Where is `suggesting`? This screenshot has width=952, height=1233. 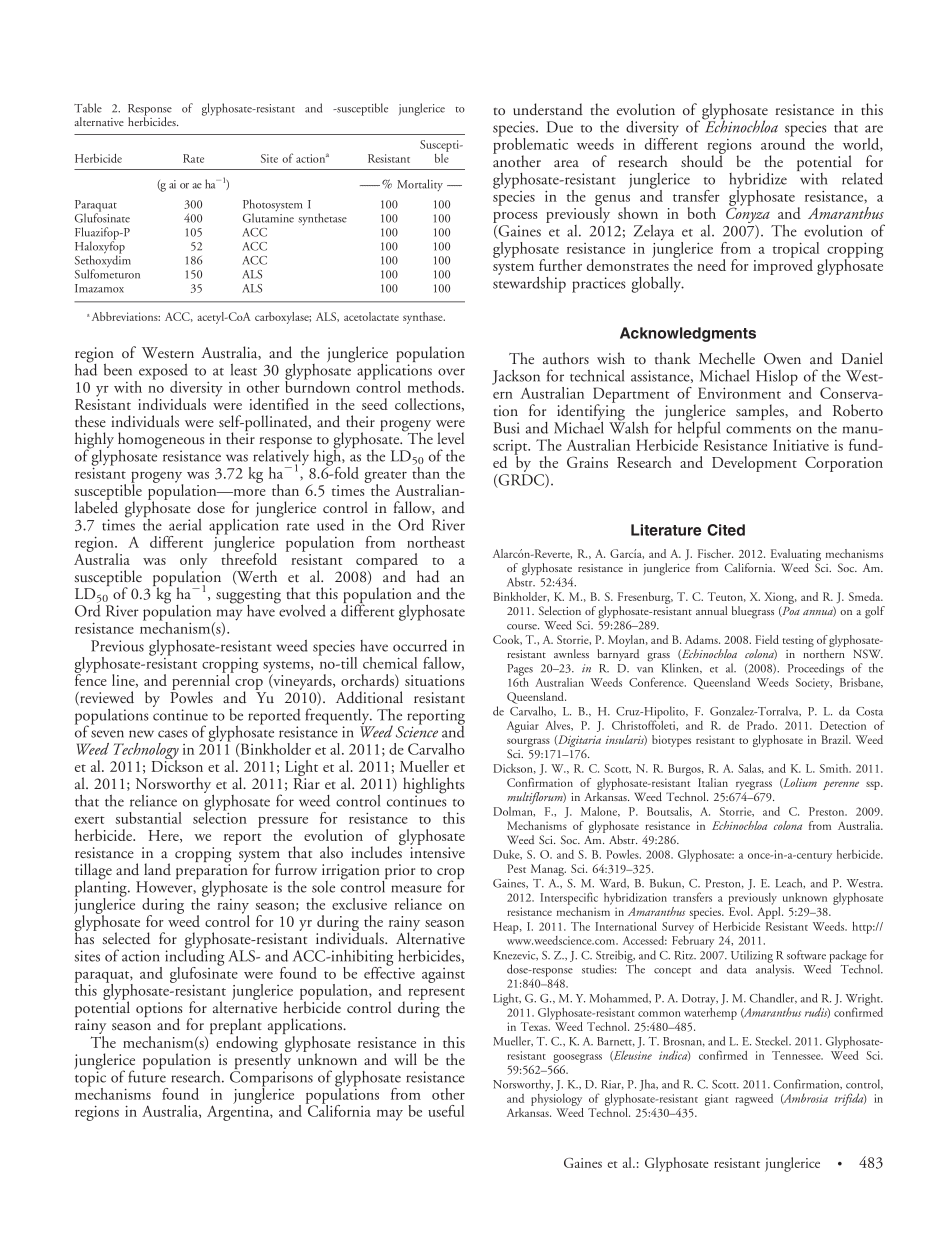
suggesting is located at coordinates (248, 597).
